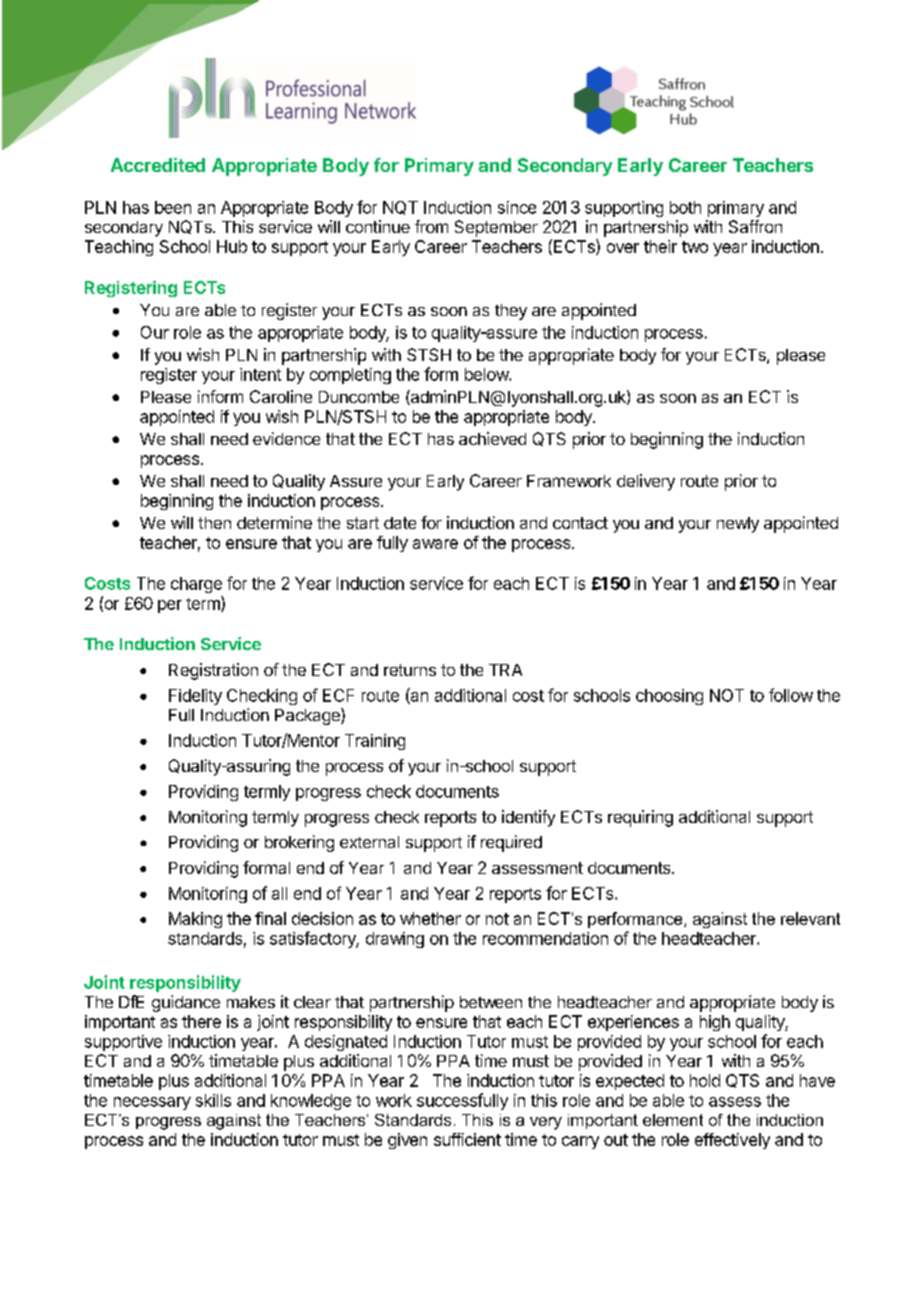  I want to click on skills, so click(213, 1100).
